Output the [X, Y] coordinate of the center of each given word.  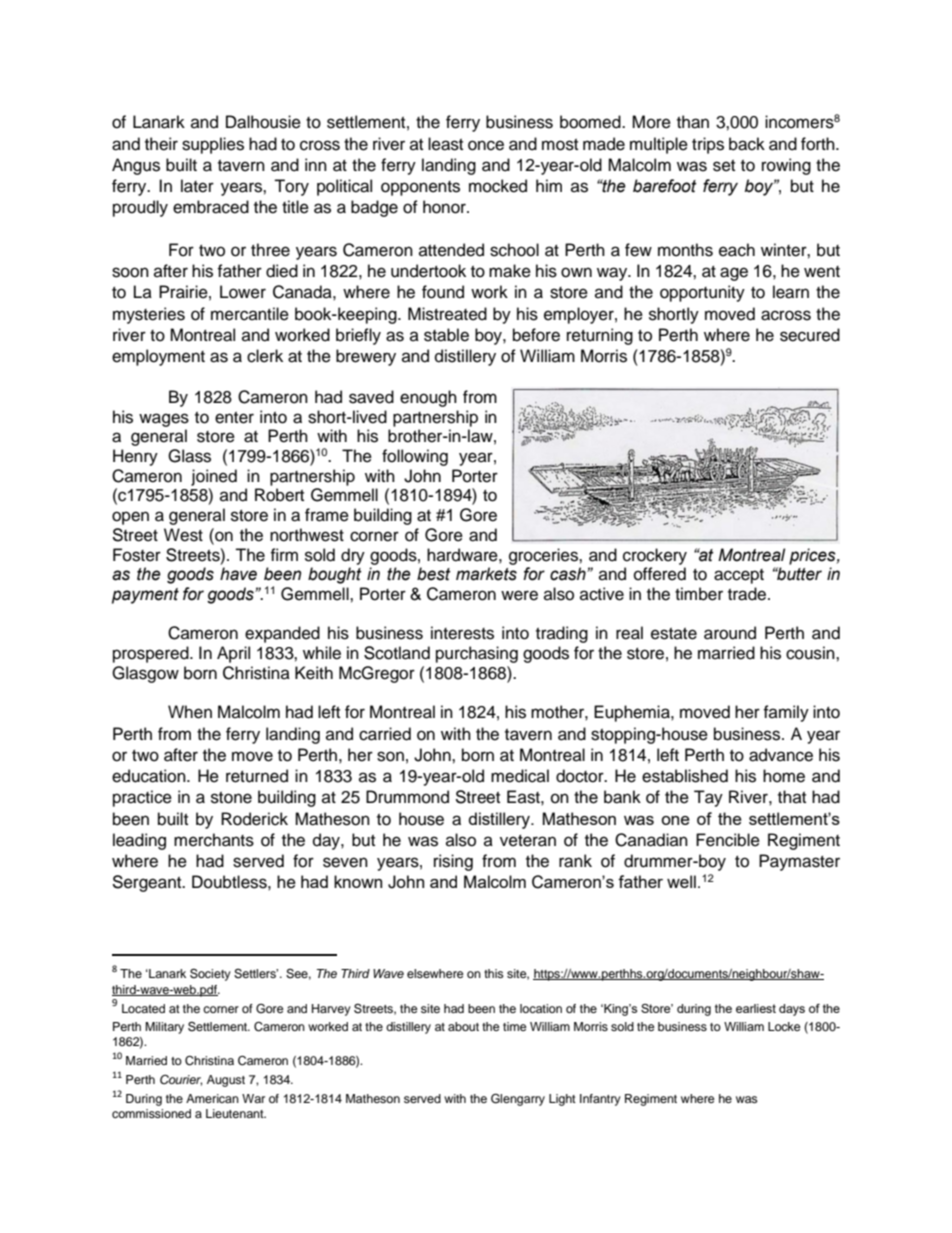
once [486, 145]
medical [520, 776]
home [784, 776]
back [747, 144]
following [415, 457]
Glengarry [518, 1099]
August [226, 1081]
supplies [213, 145]
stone [231, 798]
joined [214, 477]
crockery [655, 556]
